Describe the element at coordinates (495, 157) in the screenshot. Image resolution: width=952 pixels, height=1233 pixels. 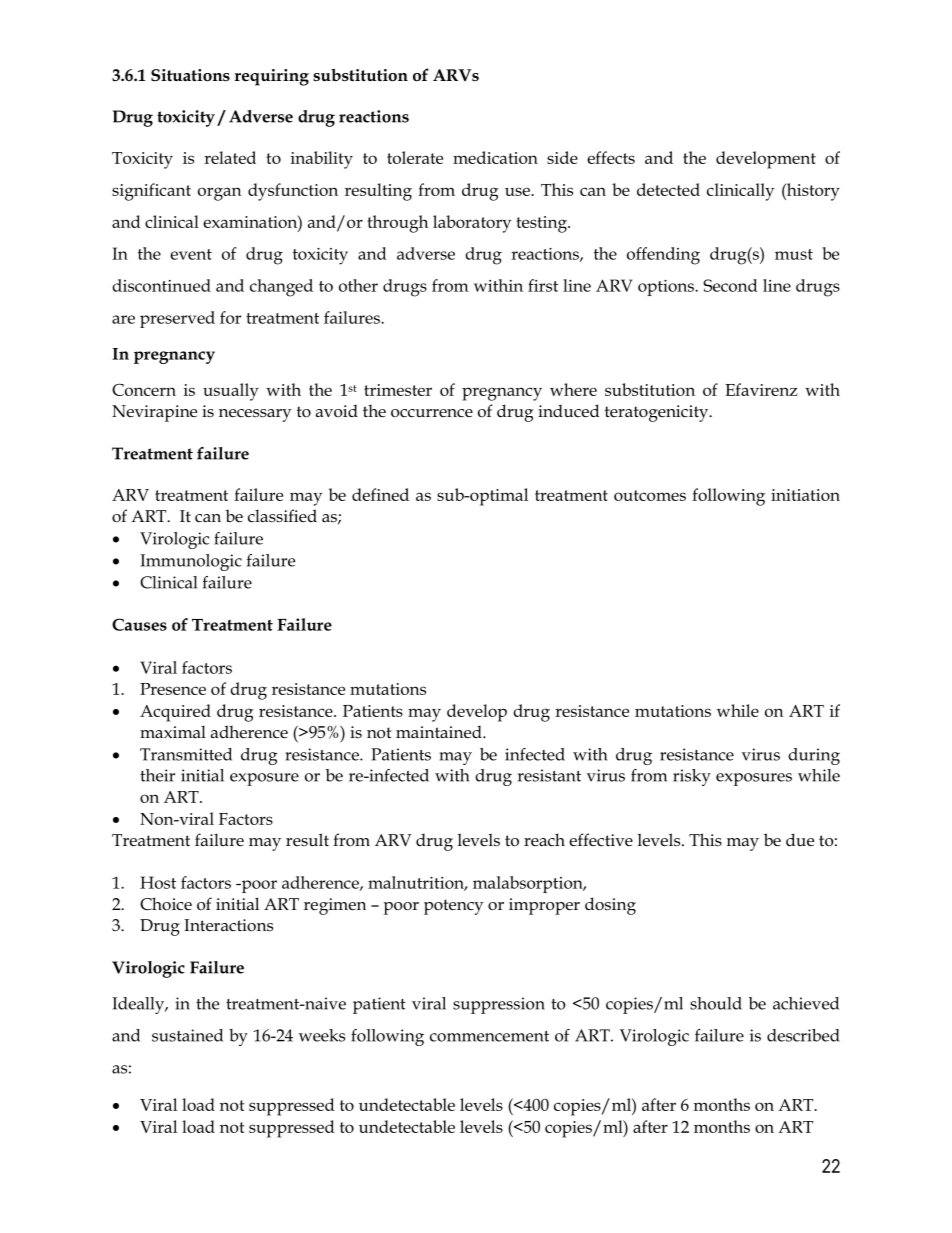
I see `medication` at that location.
